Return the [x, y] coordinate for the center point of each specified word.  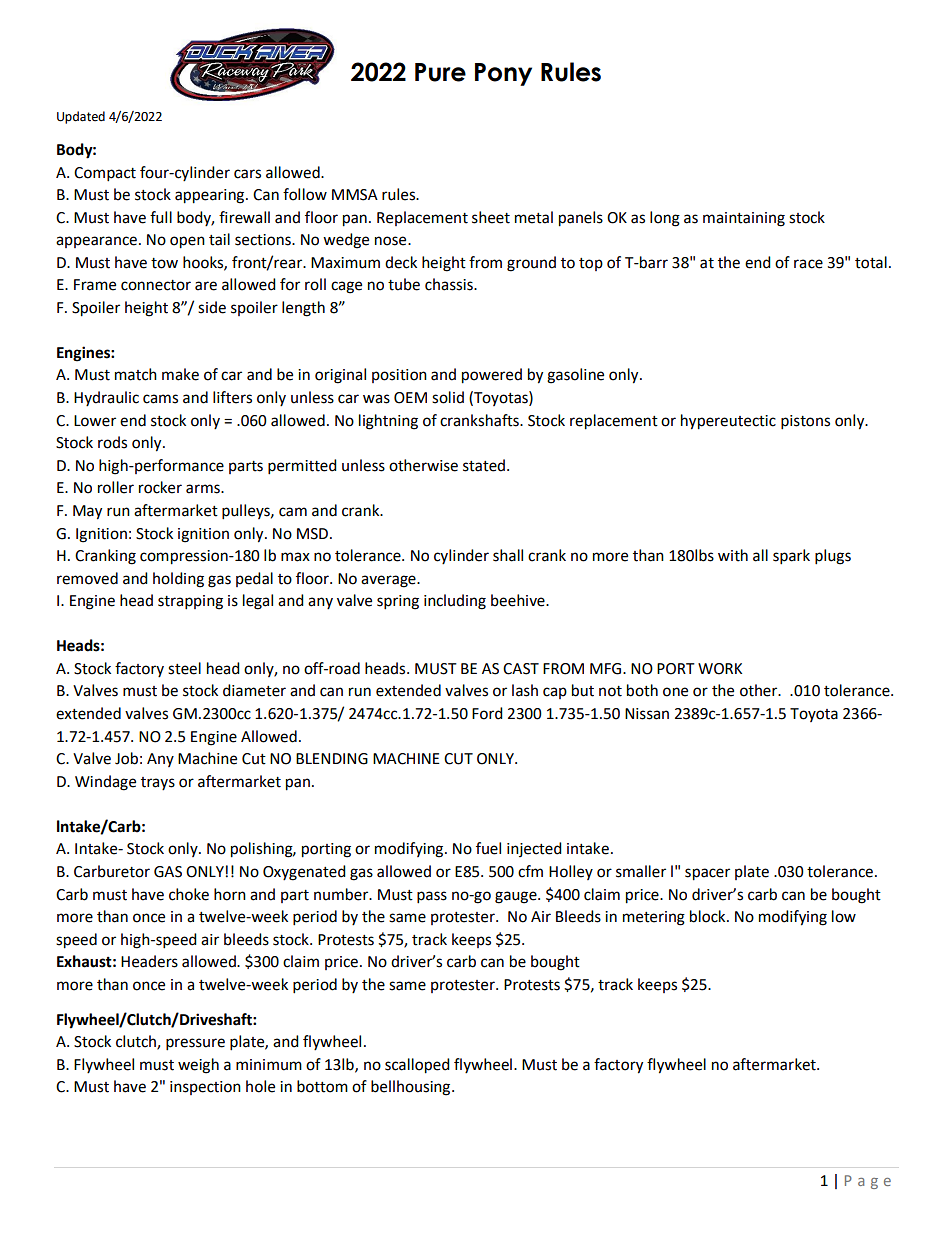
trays [158, 783]
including [455, 602]
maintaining [744, 219]
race [808, 264]
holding [178, 580]
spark [791, 557]
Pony [503, 74]
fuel [488, 848]
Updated [81, 117]
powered [492, 376]
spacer [707, 874]
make [180, 374]
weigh [198, 1066]
